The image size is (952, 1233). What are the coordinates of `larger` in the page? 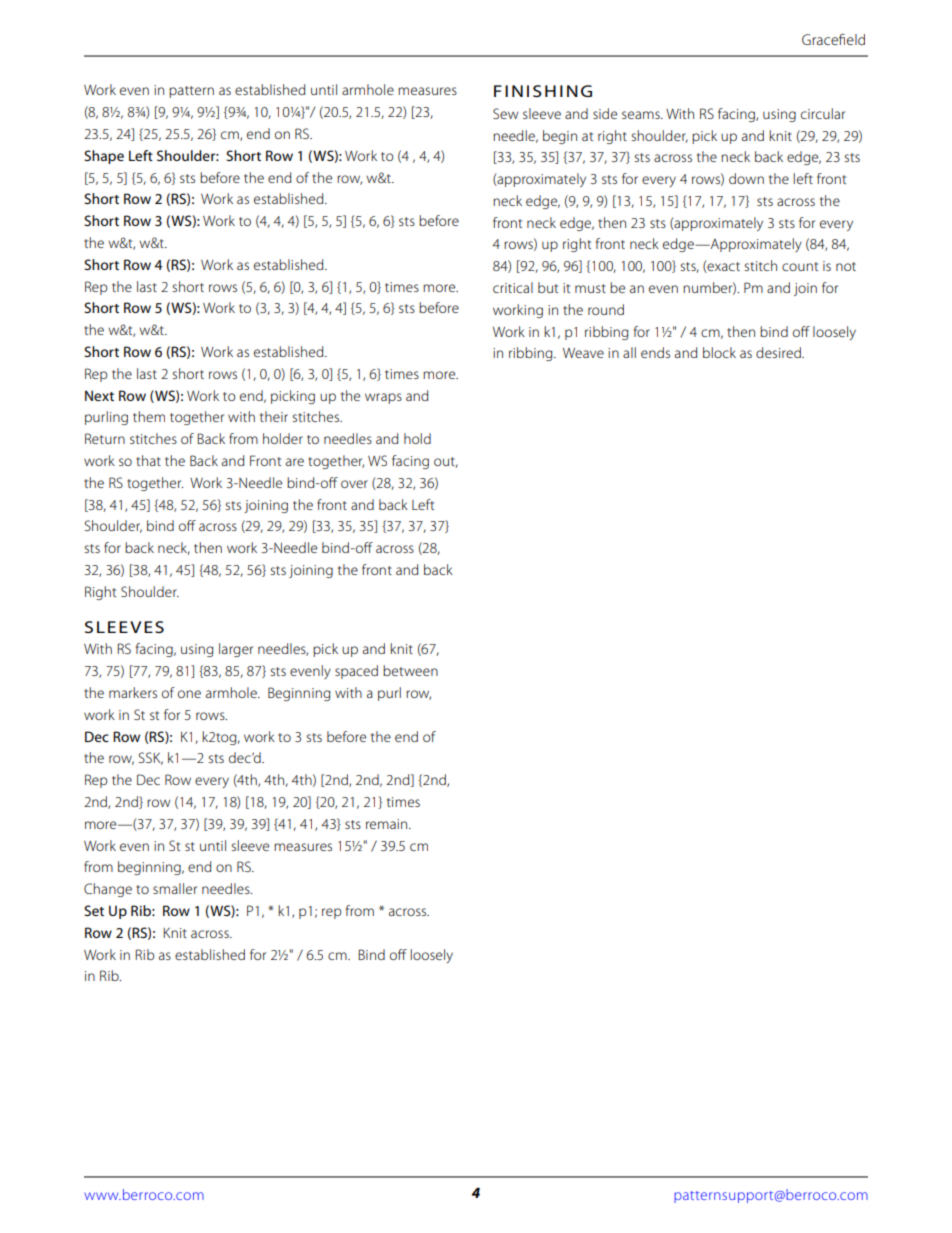 It's located at (236, 650).
